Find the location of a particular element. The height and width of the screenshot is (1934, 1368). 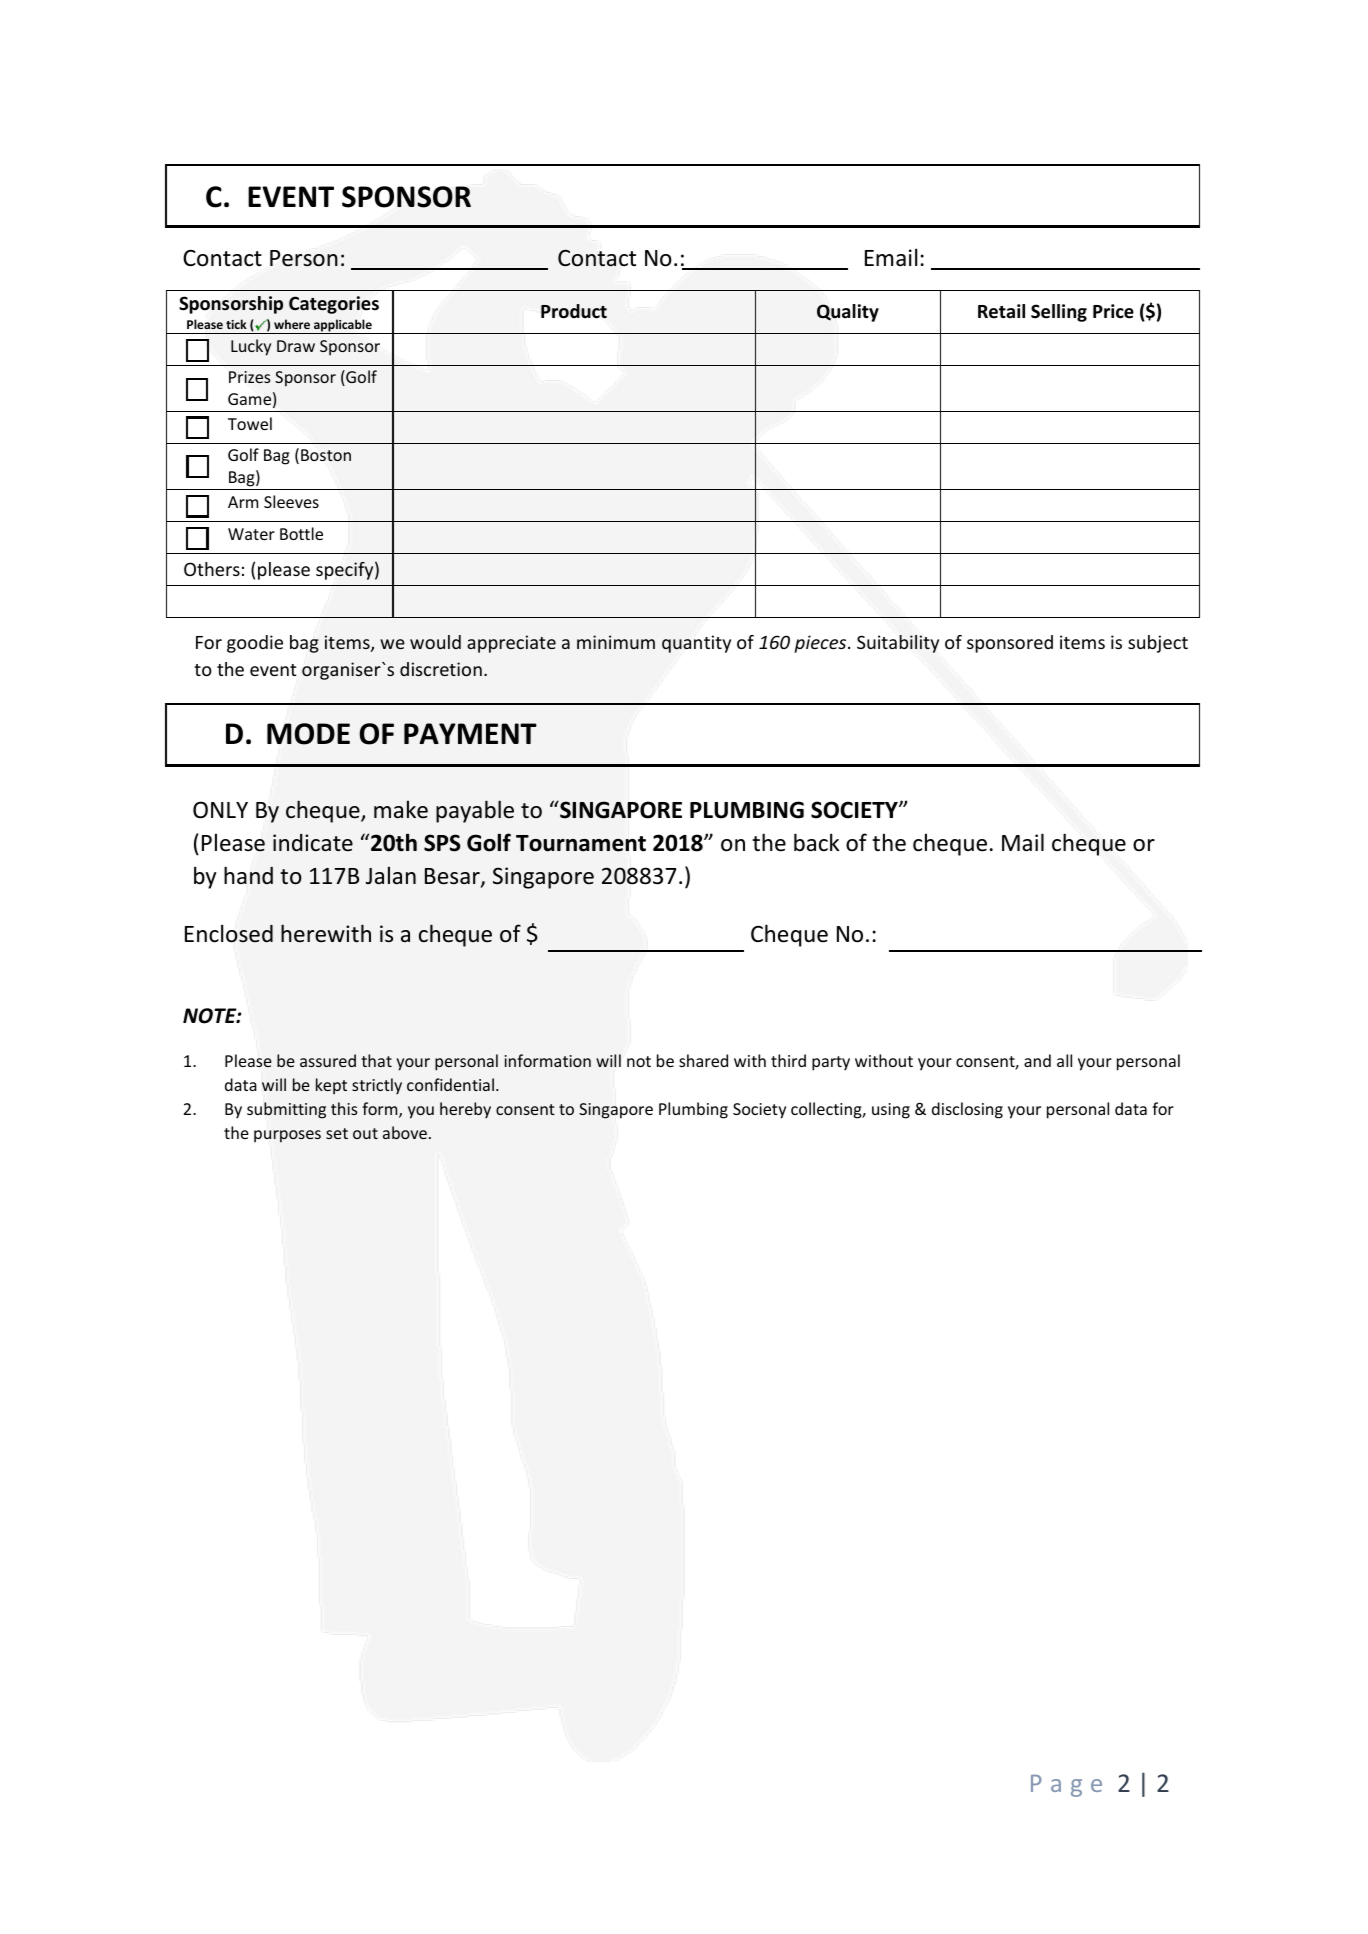

Bottle is located at coordinates (301, 533).
